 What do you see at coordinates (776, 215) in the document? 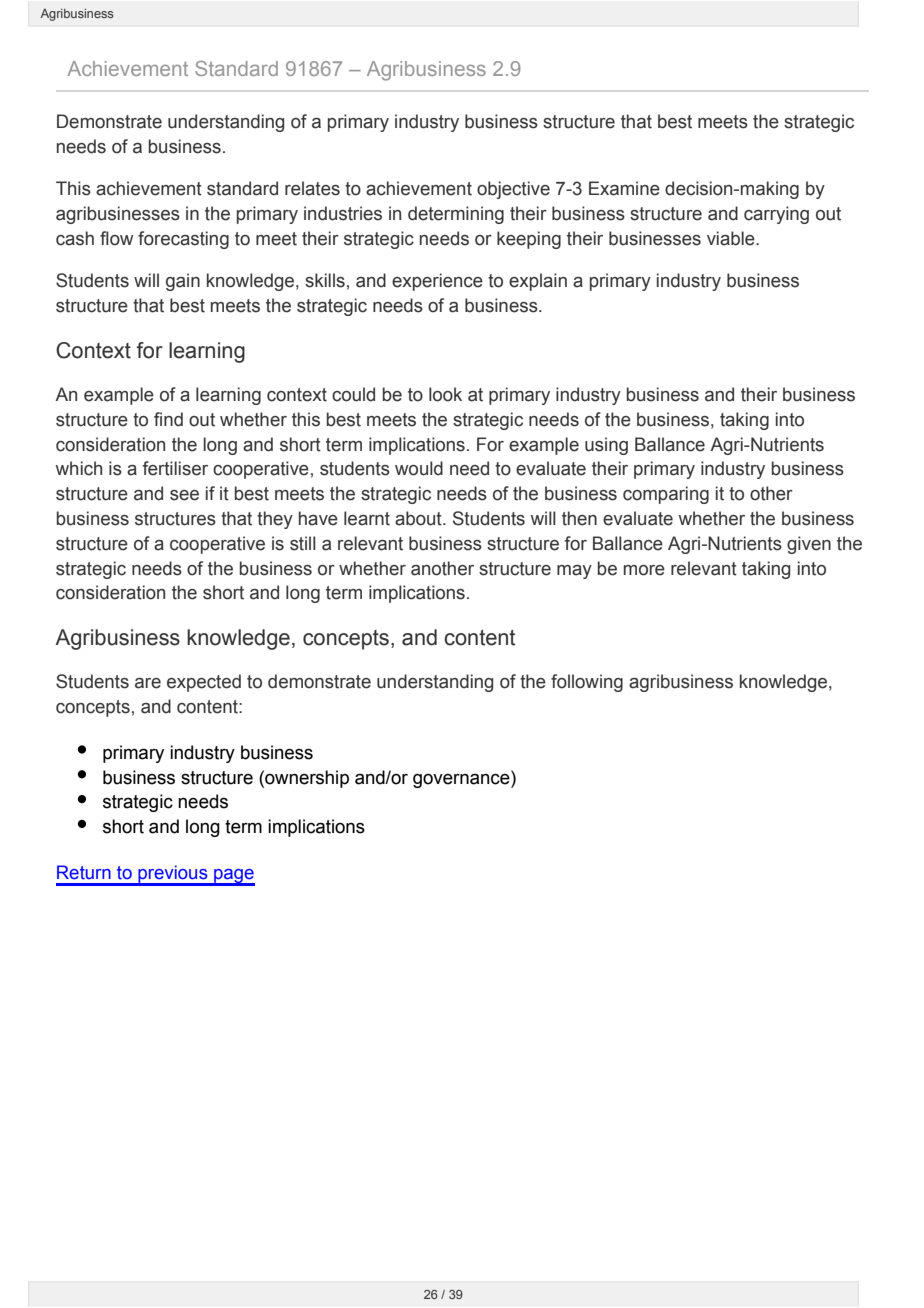
I see `carrying` at bounding box center [776, 215].
